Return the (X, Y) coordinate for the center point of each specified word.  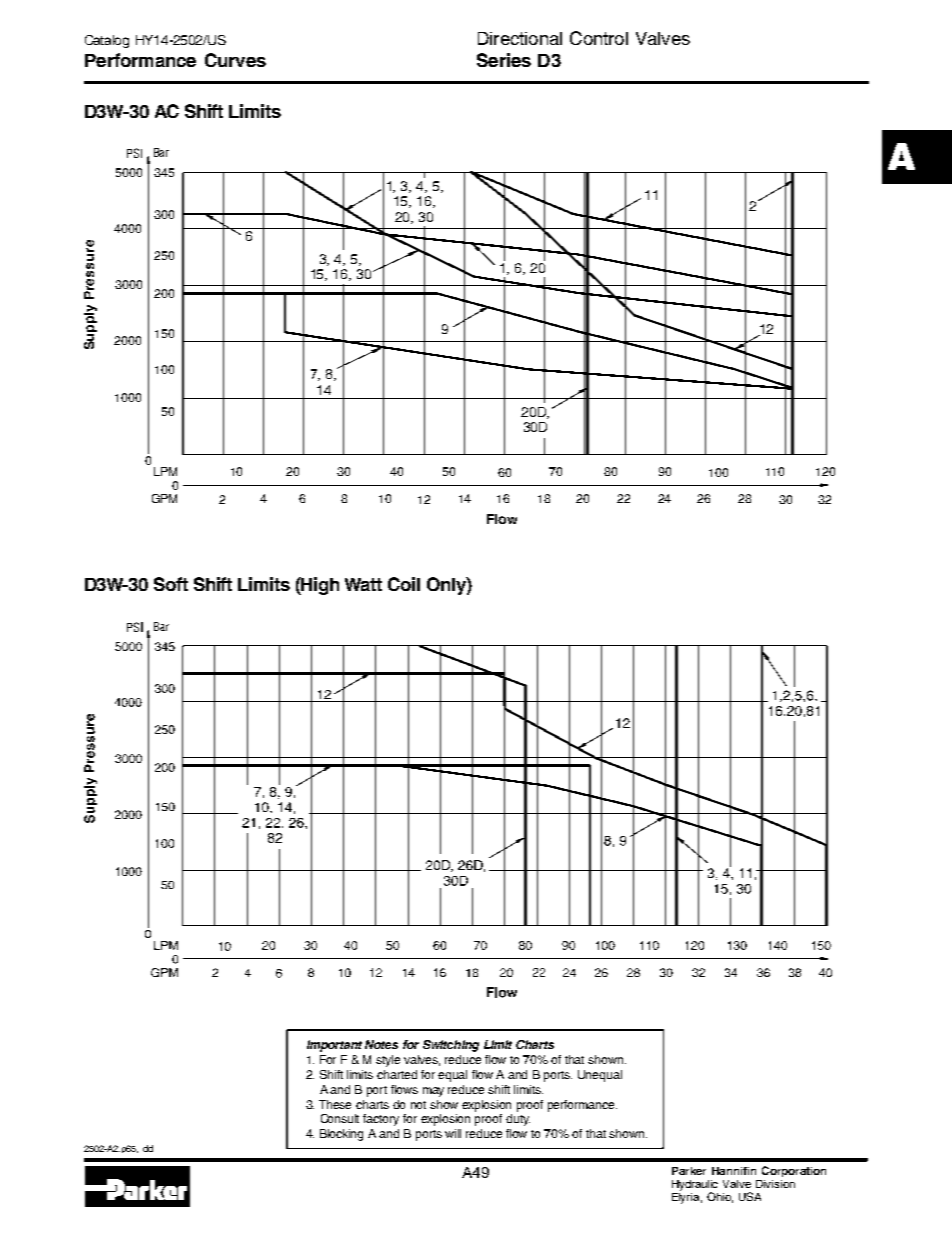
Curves (235, 60)
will (453, 1133)
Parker (689, 1171)
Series (504, 60)
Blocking (341, 1135)
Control (599, 38)
